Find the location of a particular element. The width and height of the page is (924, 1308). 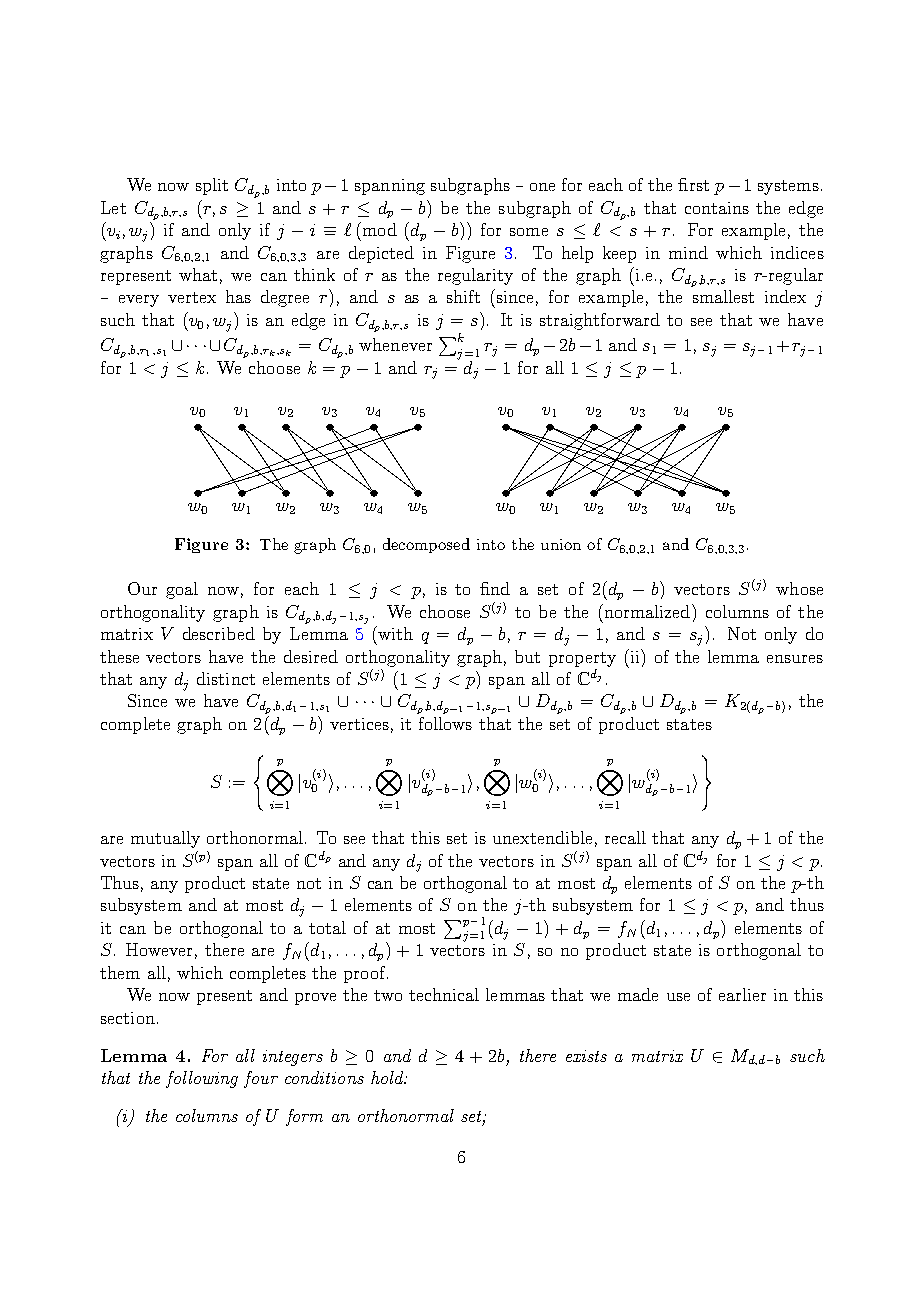

some is located at coordinates (529, 232).
